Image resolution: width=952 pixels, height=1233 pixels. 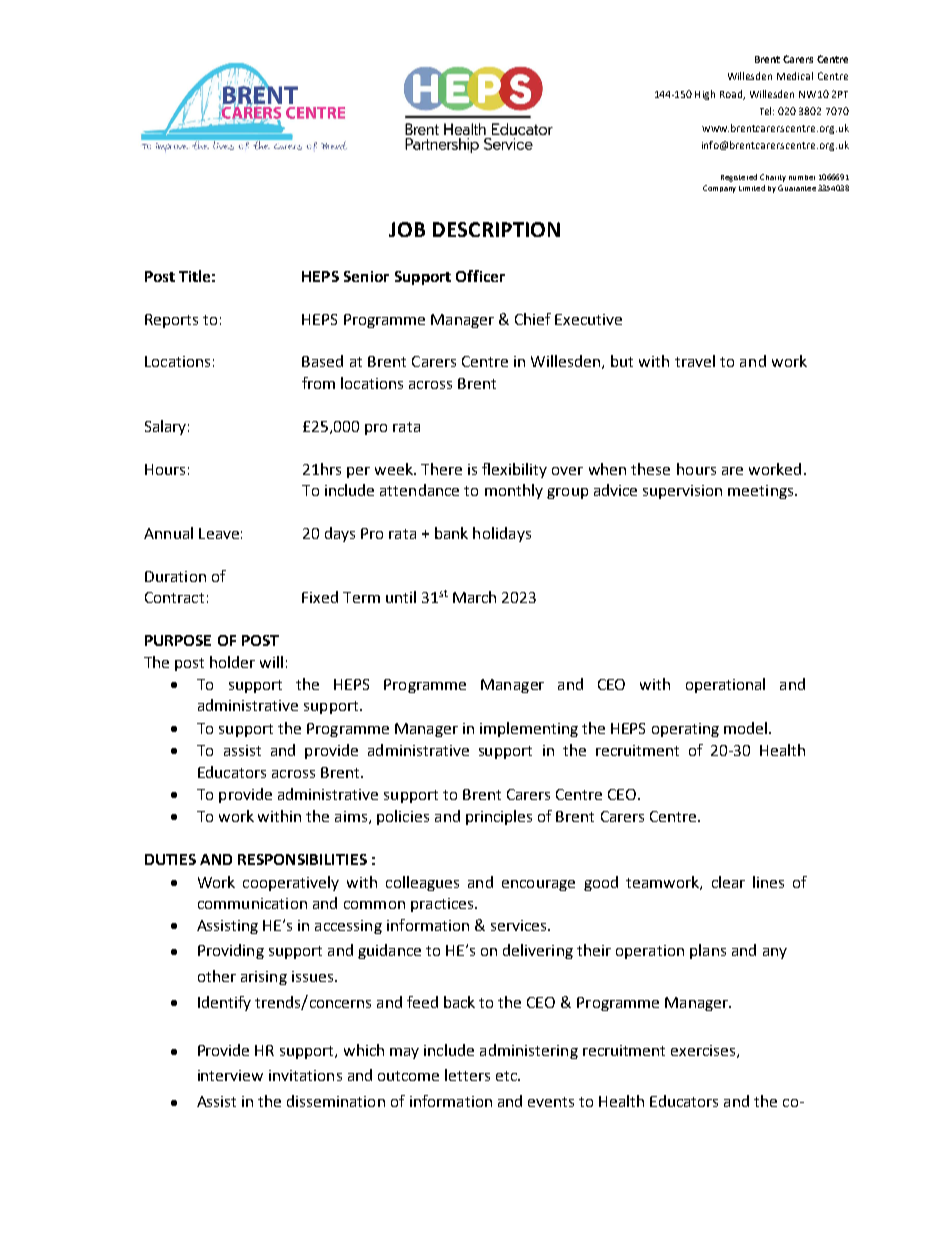 I want to click on JOB, so click(x=407, y=229).
